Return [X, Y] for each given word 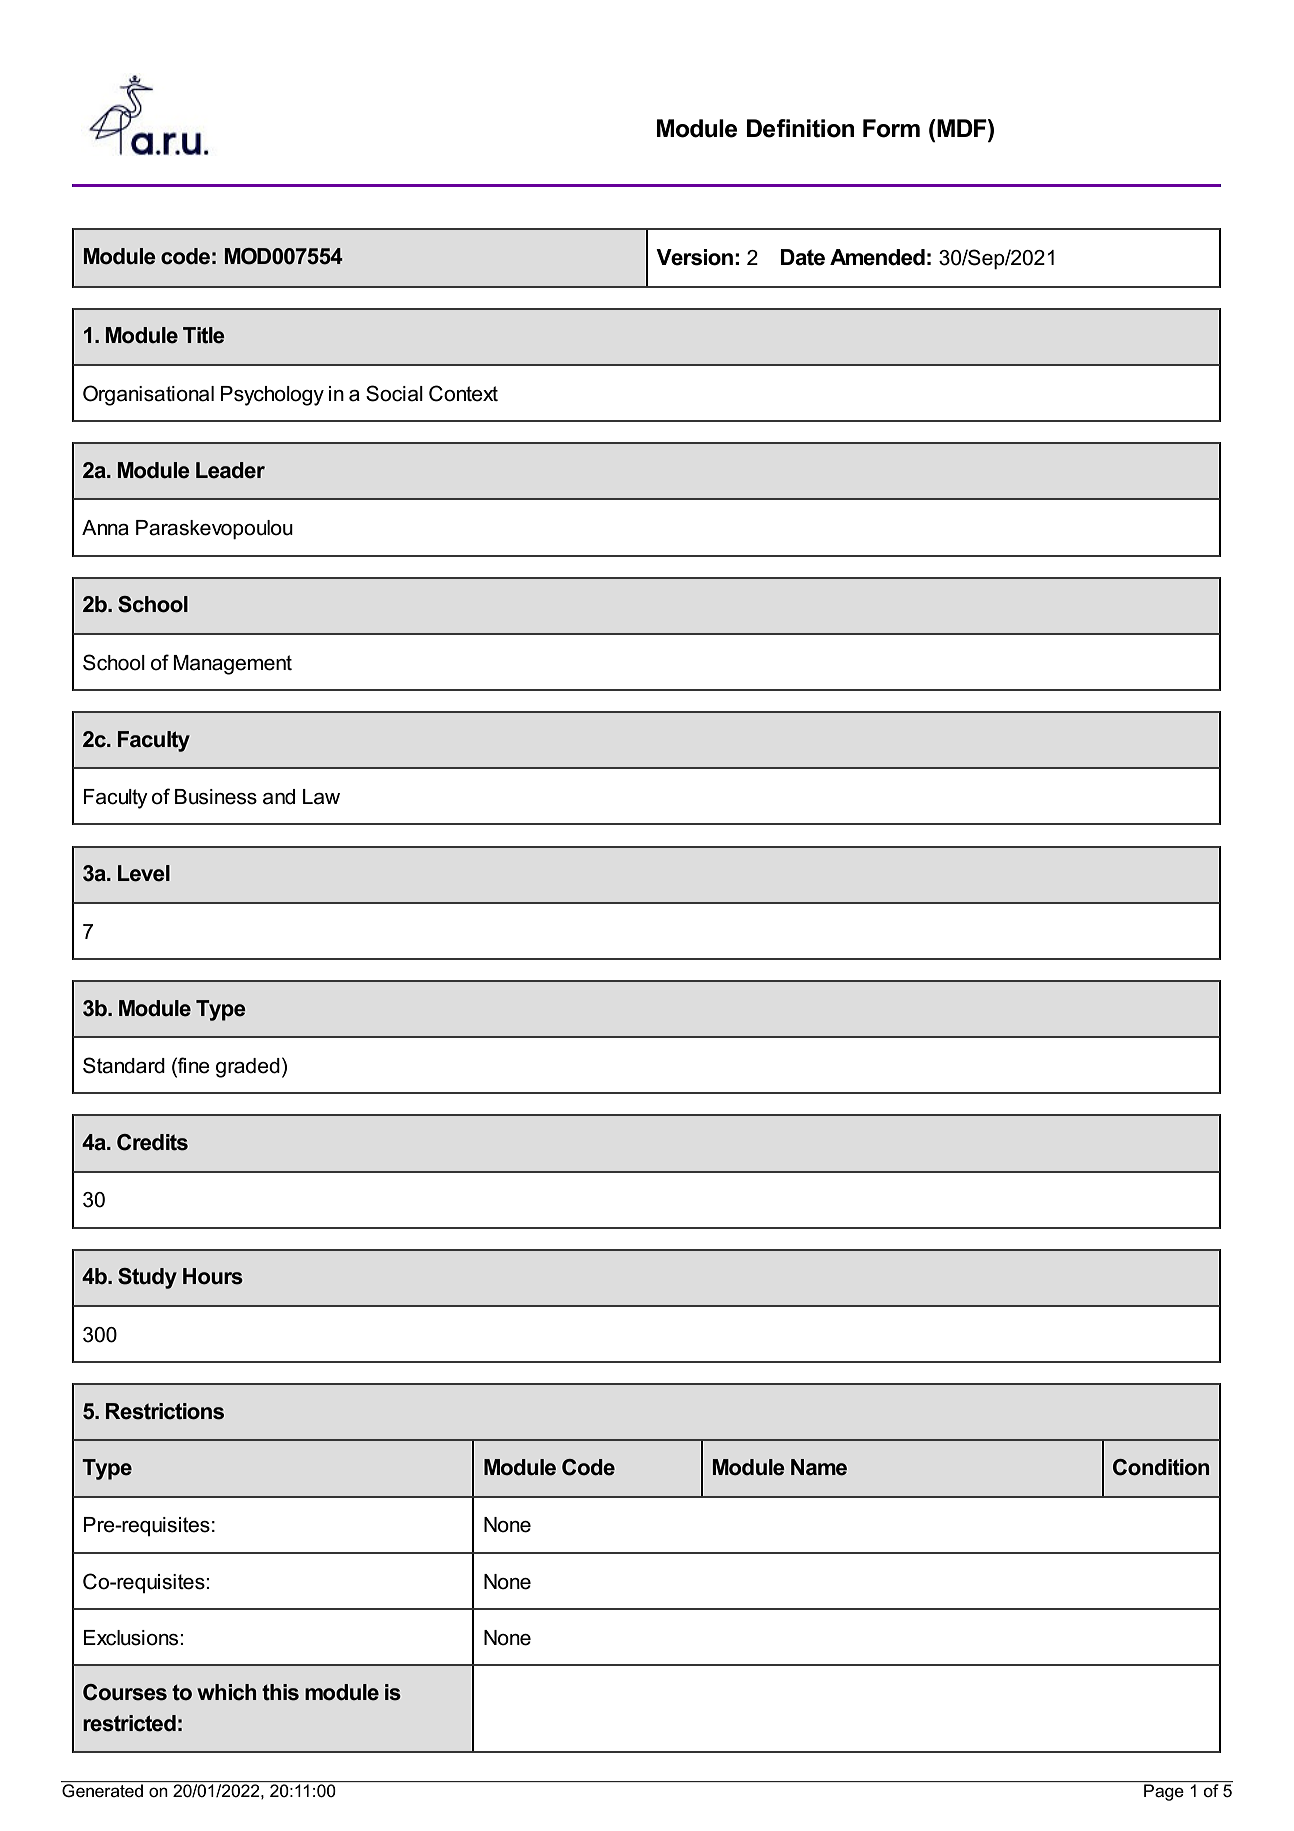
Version [694, 257]
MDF [962, 128]
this [280, 1692]
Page [1164, 1792]
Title [204, 335]
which [226, 1692]
